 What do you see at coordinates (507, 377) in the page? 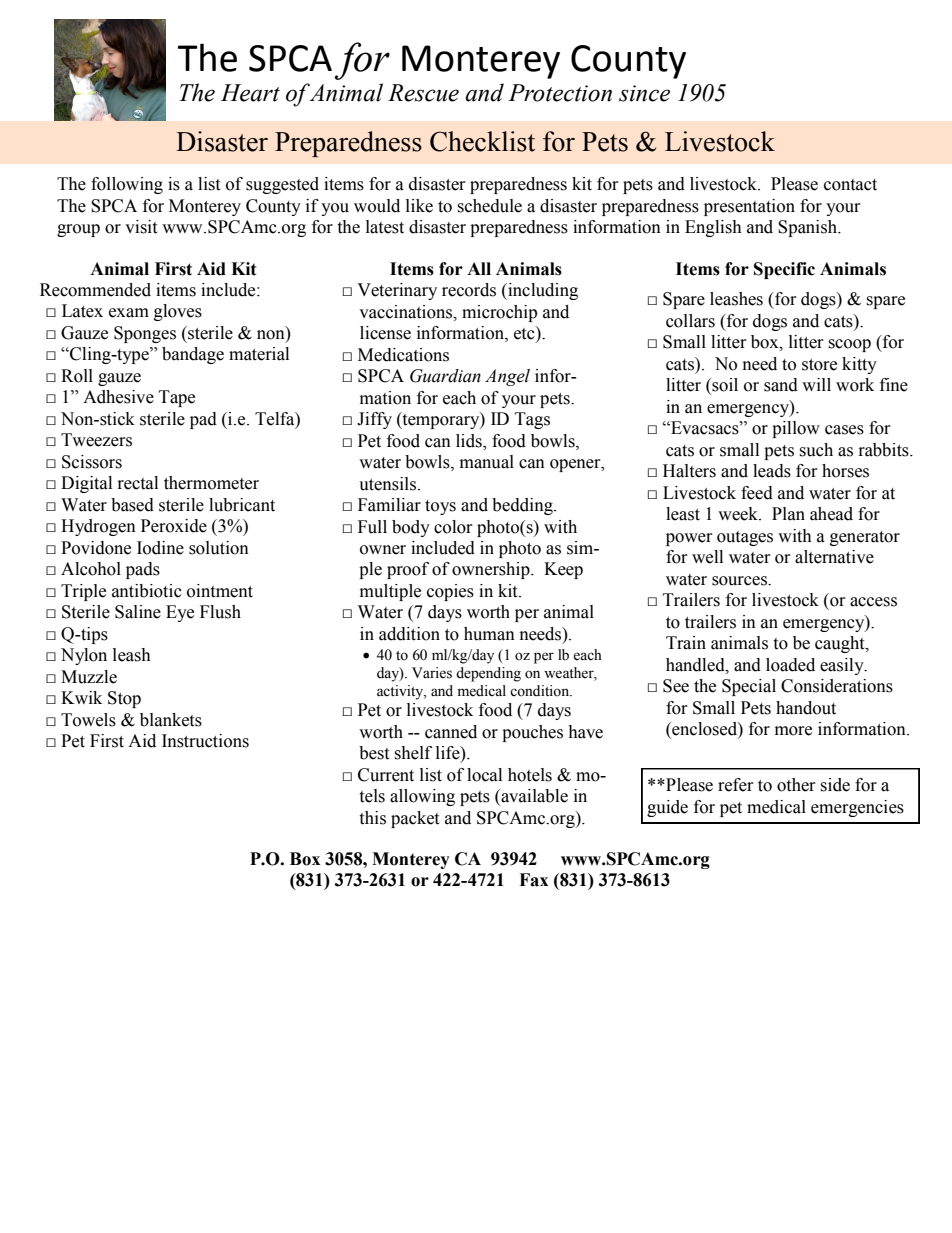
I see `Angel` at bounding box center [507, 377].
